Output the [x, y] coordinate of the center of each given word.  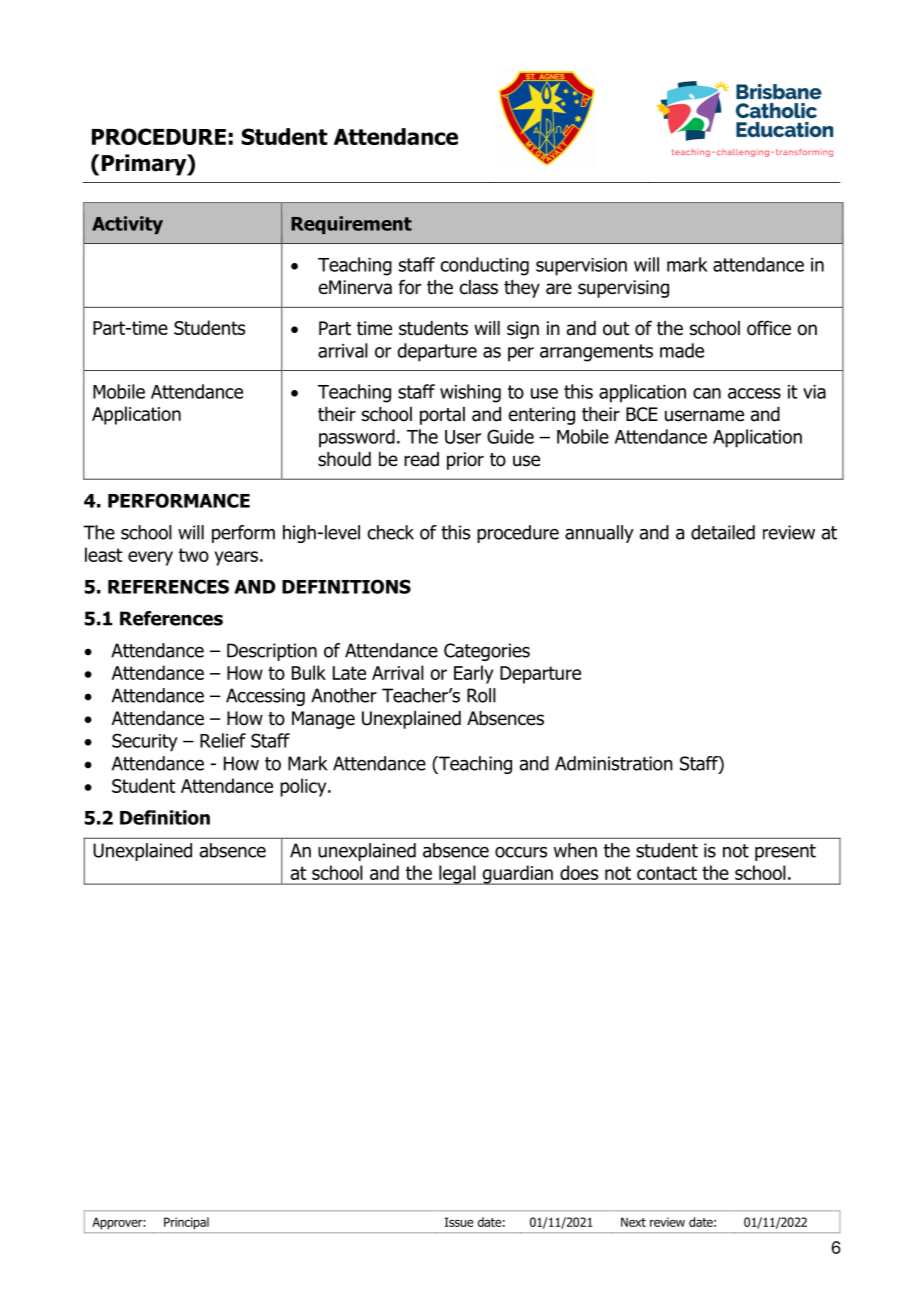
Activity [127, 225]
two [194, 555]
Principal [186, 1223]
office [769, 328]
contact [667, 873]
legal [457, 875]
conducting [484, 266]
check [390, 532]
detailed [723, 532]
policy [304, 787]
